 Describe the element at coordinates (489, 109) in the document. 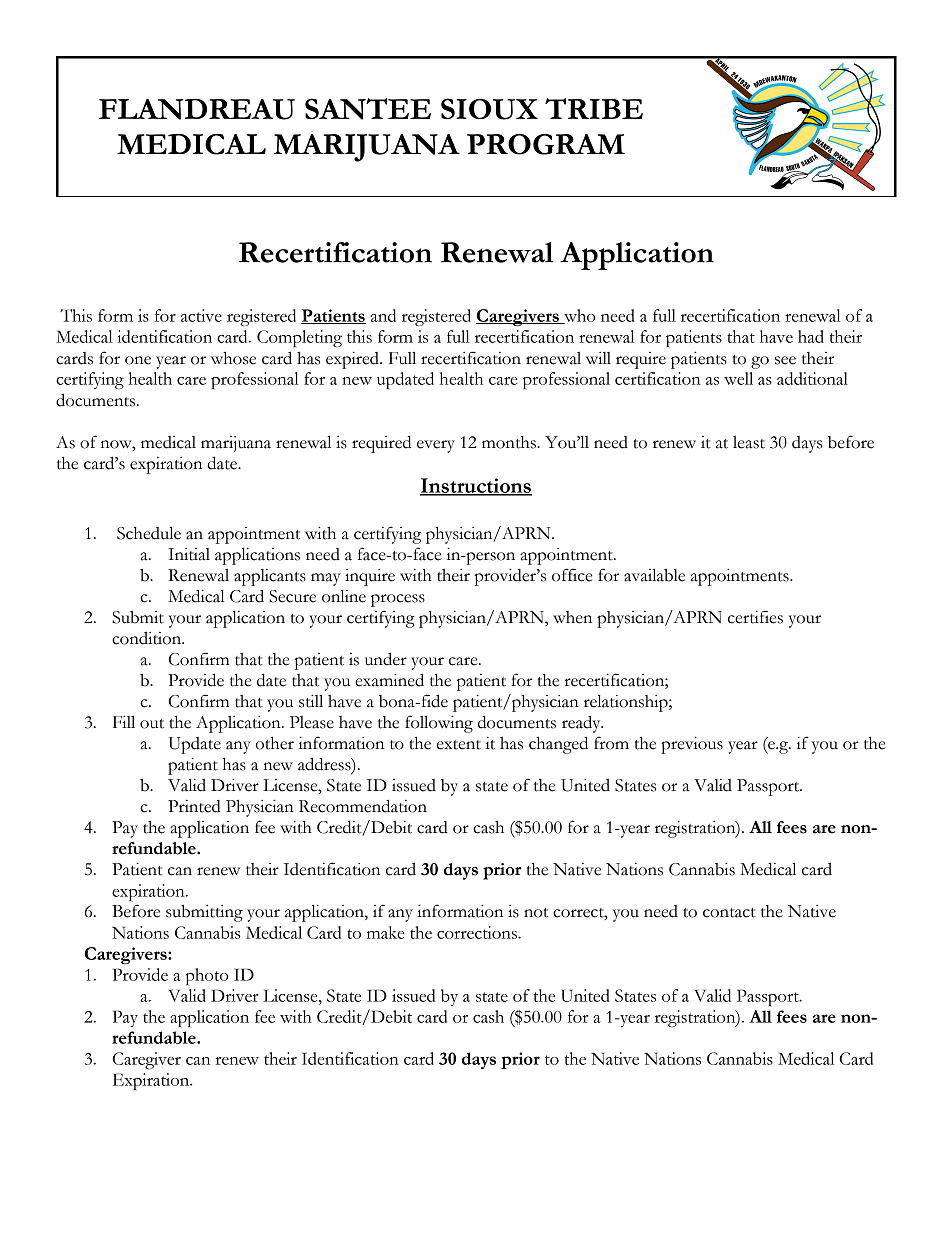

I see `SIOUX` at that location.
